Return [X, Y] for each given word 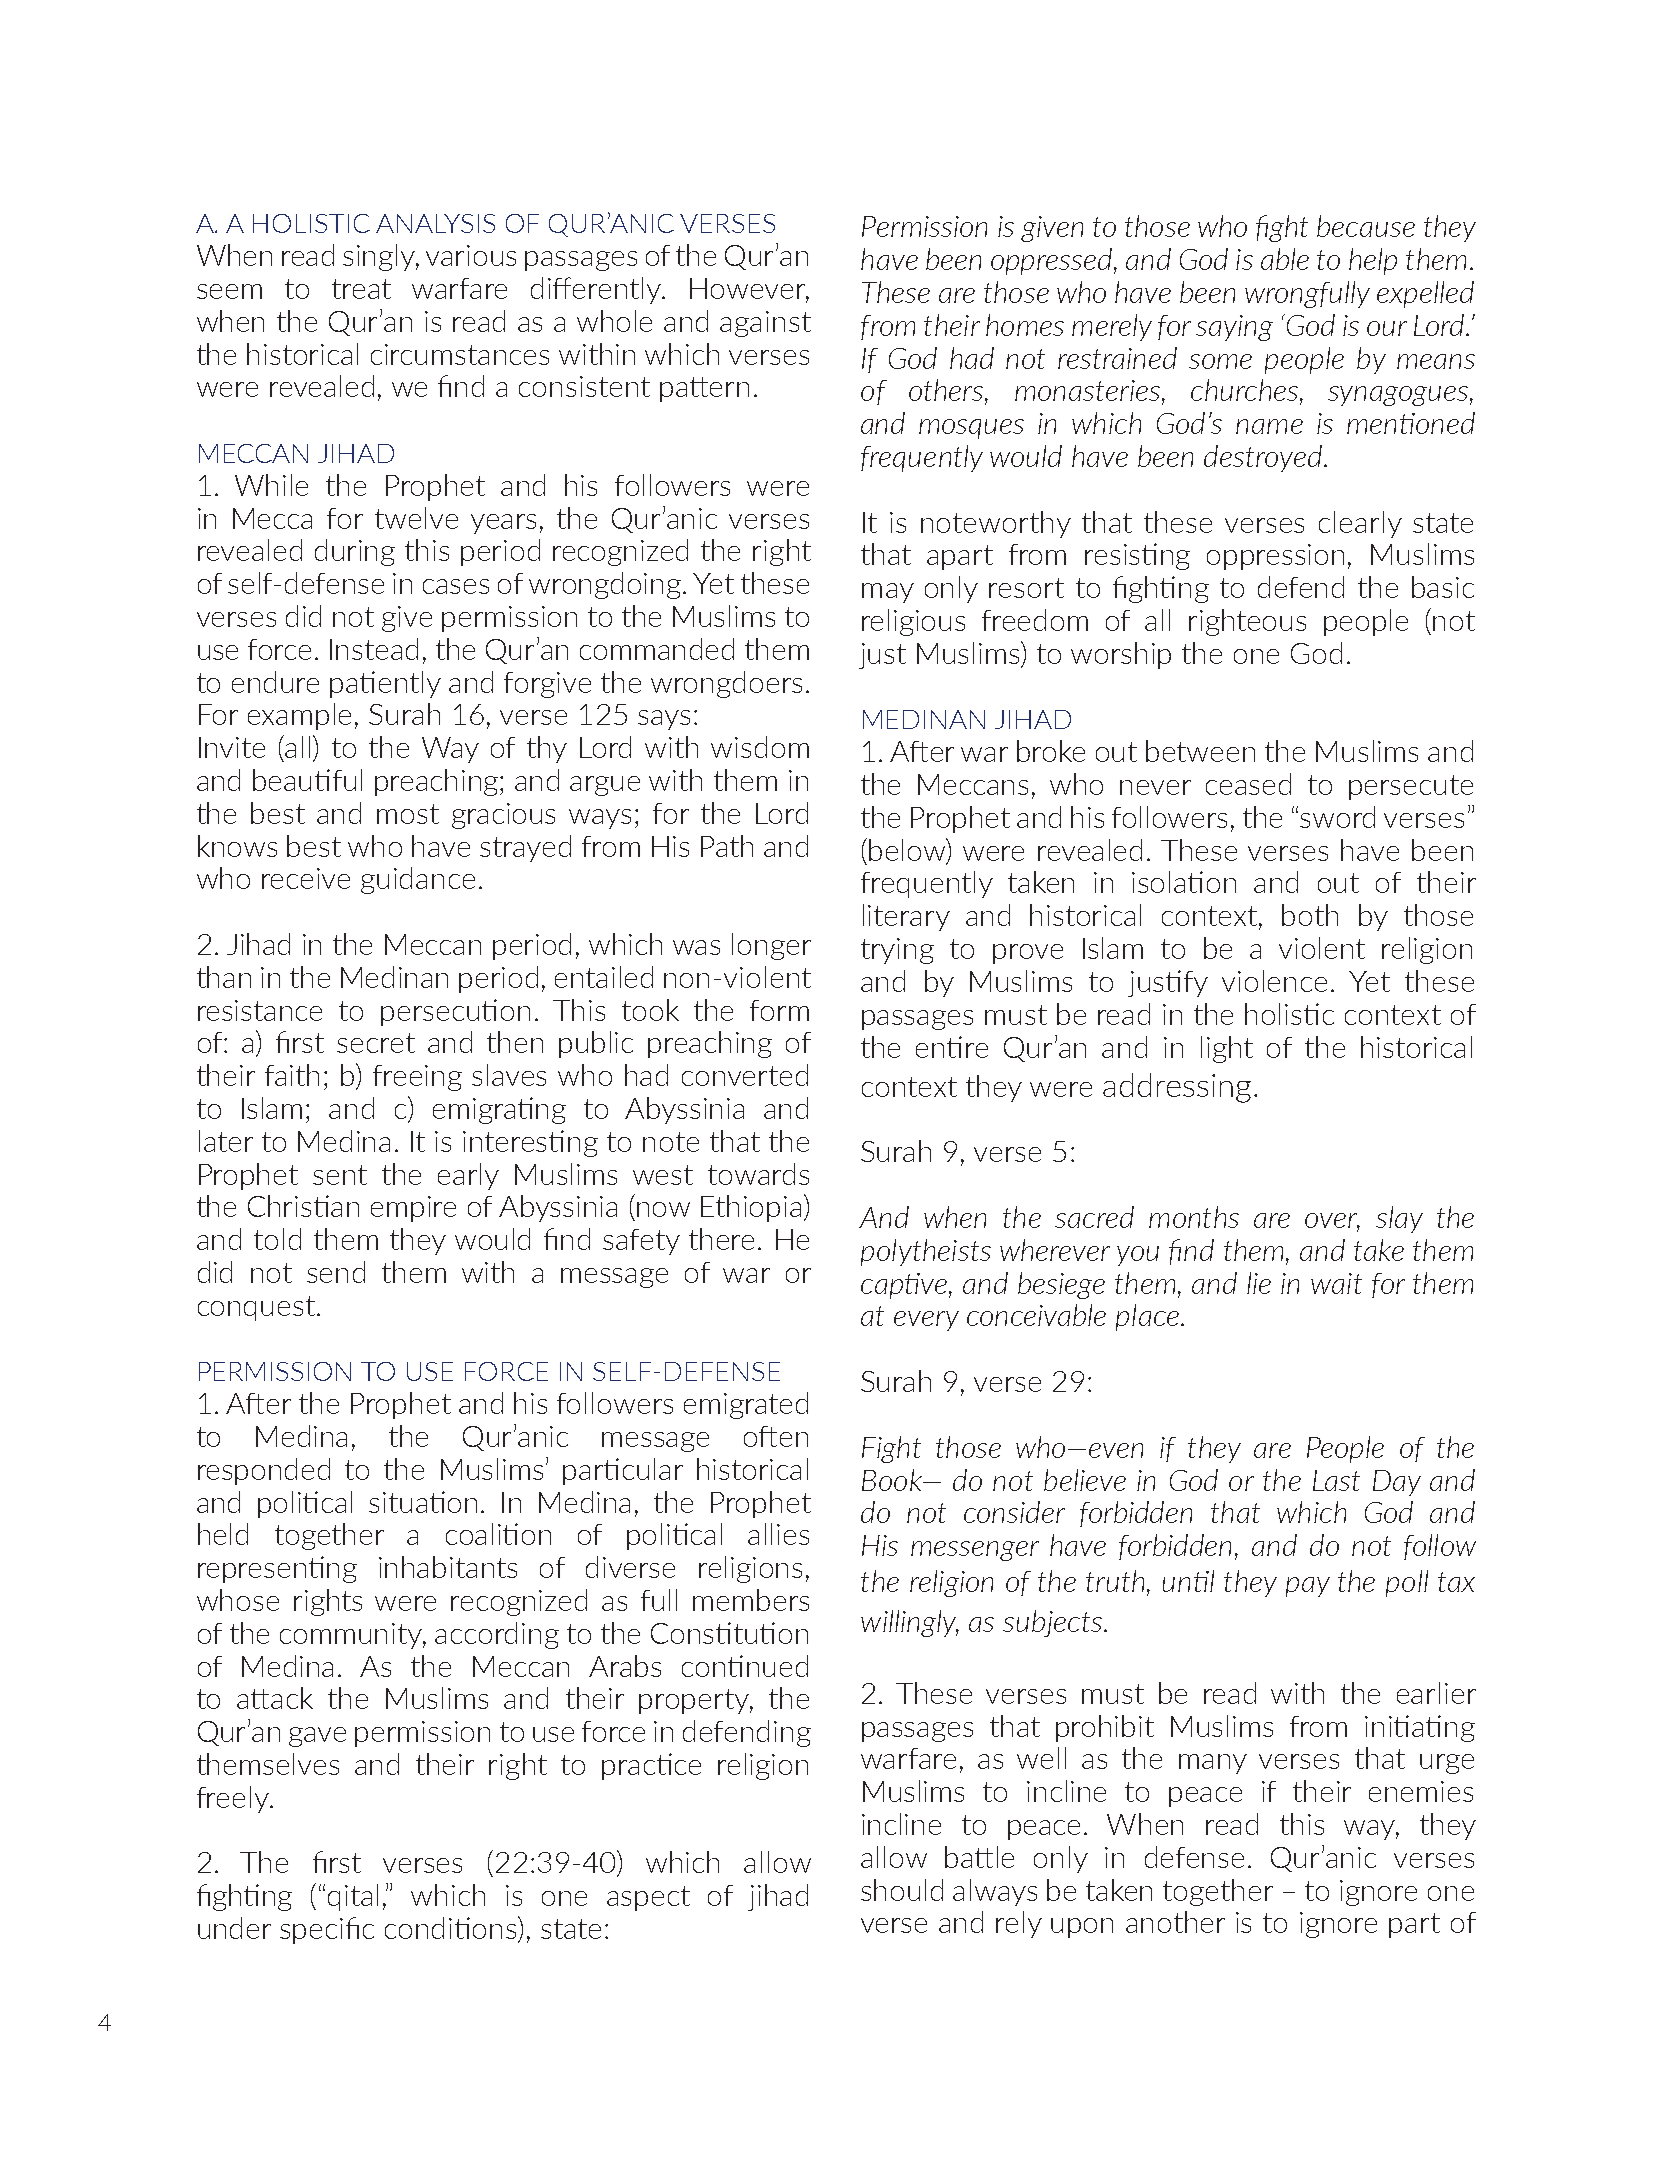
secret [376, 1043]
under [234, 1928]
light [1227, 1049]
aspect [648, 1898]
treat [361, 289]
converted [745, 1075]
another [1175, 1922]
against [765, 324]
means [1436, 361]
